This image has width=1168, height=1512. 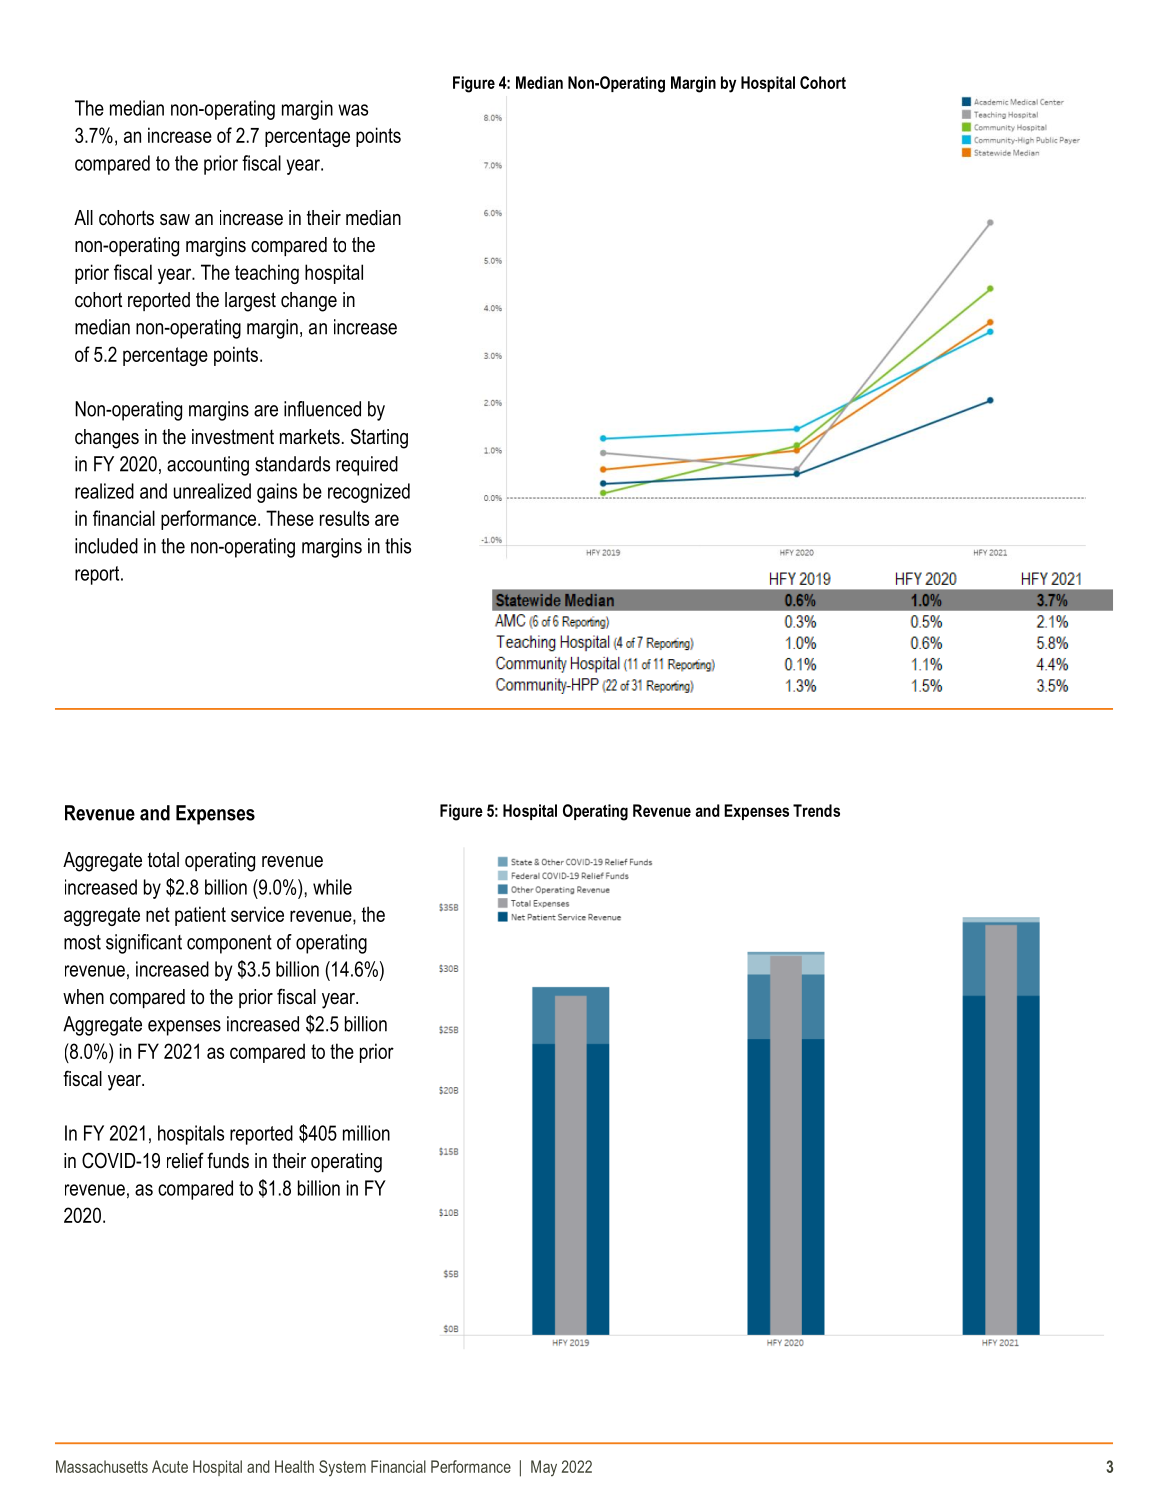 I want to click on saw, so click(x=175, y=220).
